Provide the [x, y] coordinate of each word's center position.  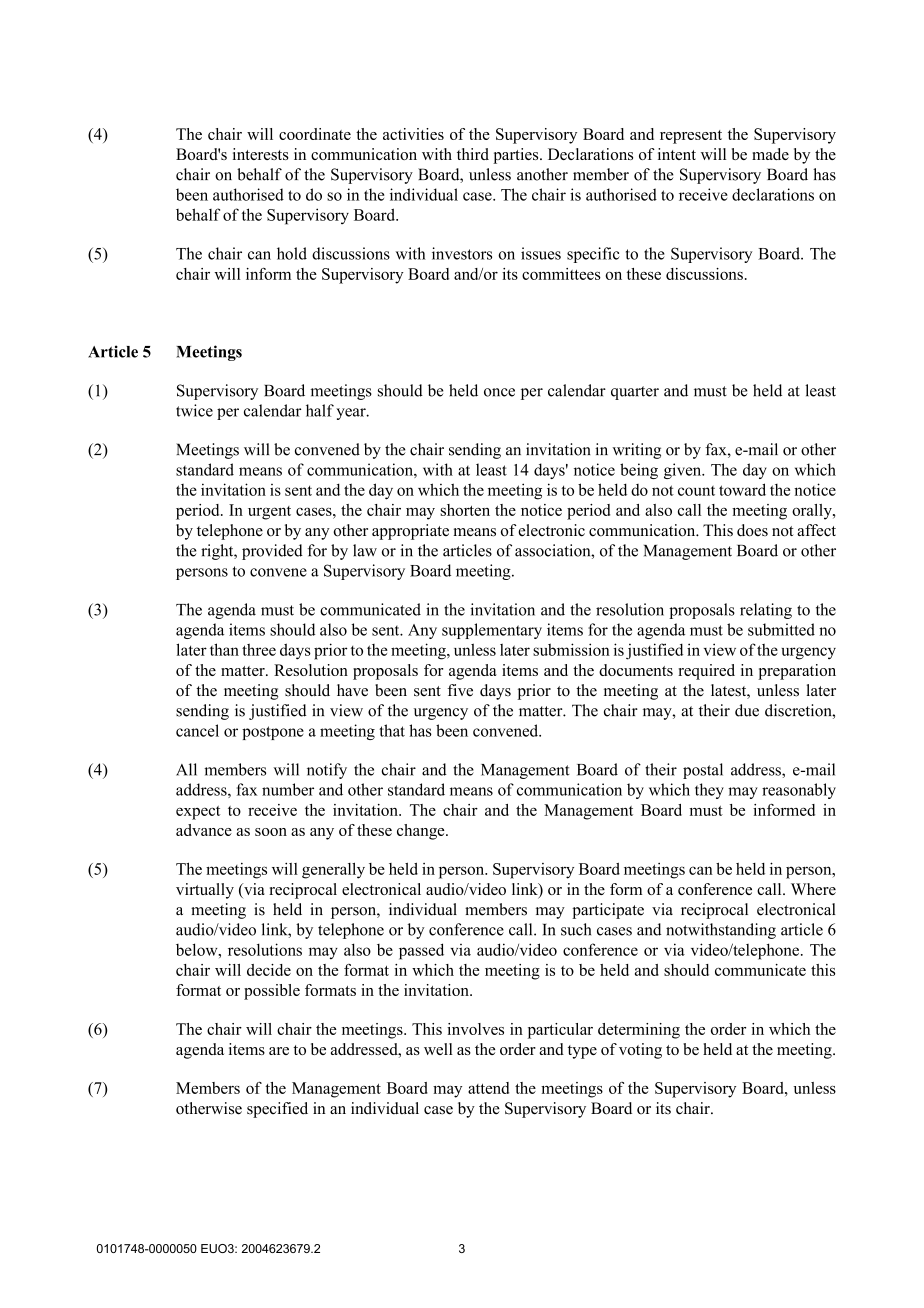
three [259, 649]
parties [517, 156]
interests [261, 154]
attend [488, 1088]
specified [277, 1110]
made [770, 154]
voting [640, 1051]
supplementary [492, 631]
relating [766, 611]
